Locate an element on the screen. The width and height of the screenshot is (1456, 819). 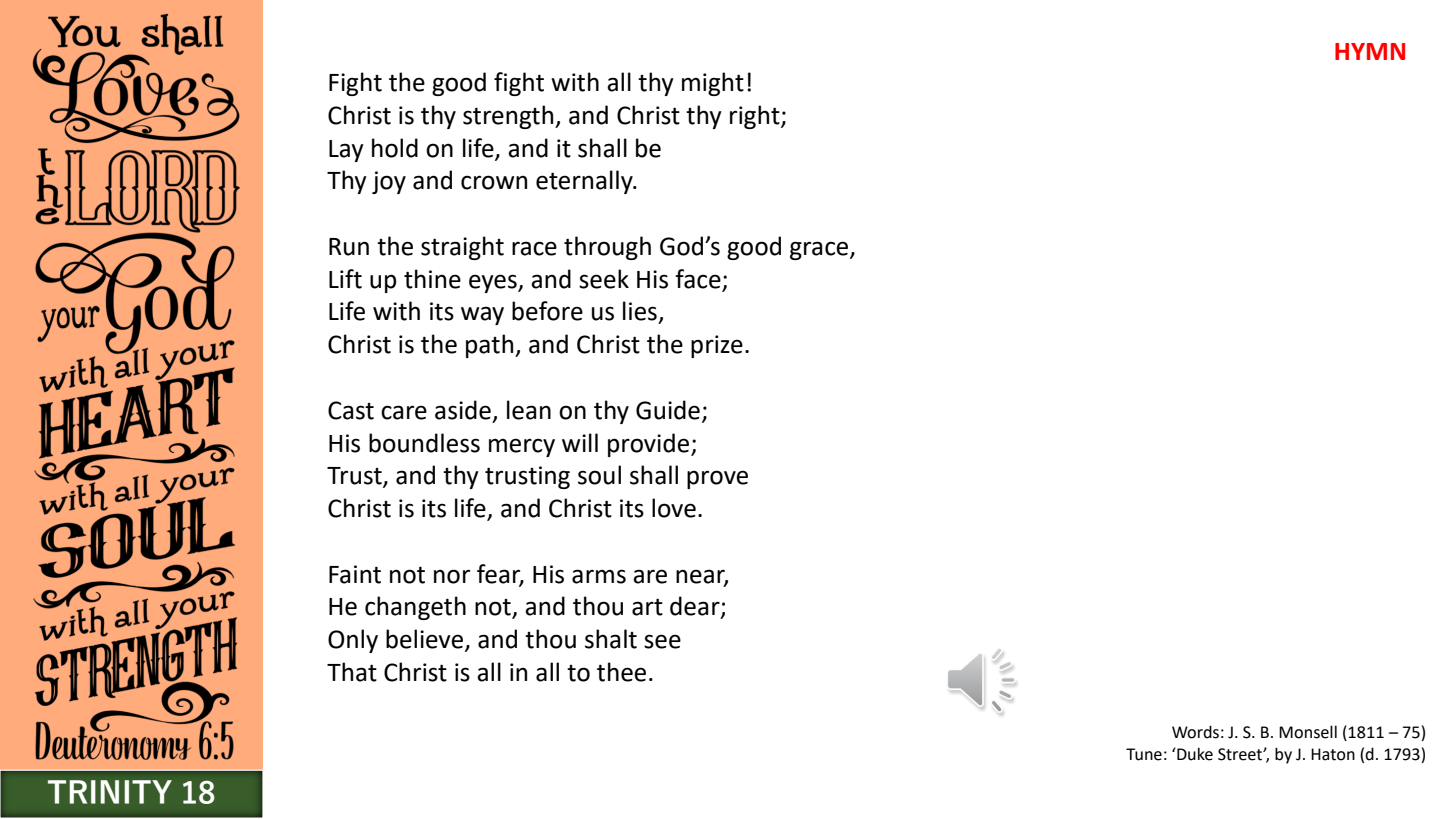
Faint is located at coordinates (355, 574).
